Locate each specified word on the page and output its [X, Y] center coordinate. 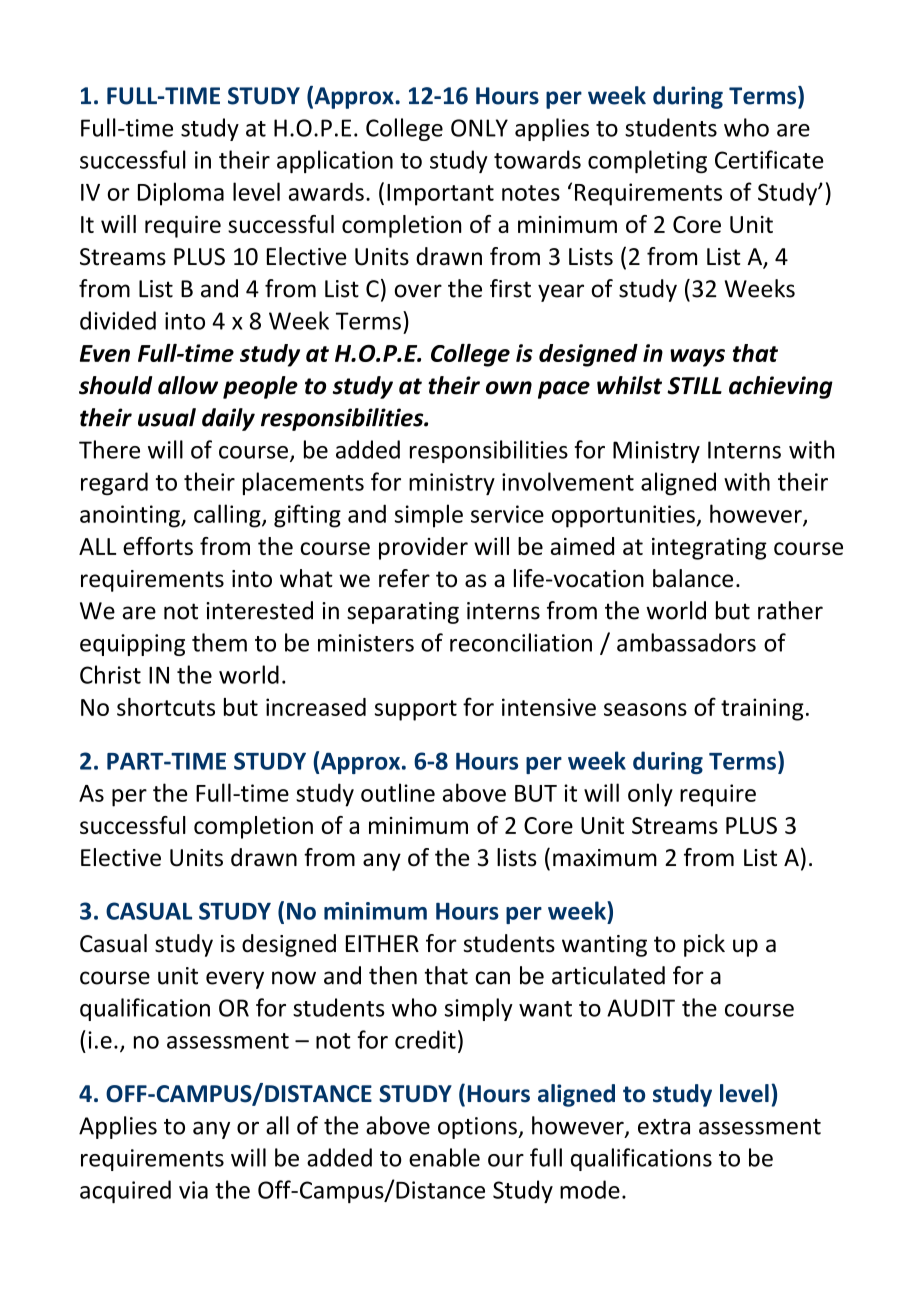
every [235, 980]
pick [704, 945]
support [416, 710]
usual [167, 417]
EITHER [382, 943]
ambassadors [686, 642]
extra [664, 1127]
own [509, 388]
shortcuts [166, 707]
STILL [694, 386]
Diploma [181, 194]
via [193, 1190]
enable [444, 1157]
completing [647, 161]
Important [440, 195]
